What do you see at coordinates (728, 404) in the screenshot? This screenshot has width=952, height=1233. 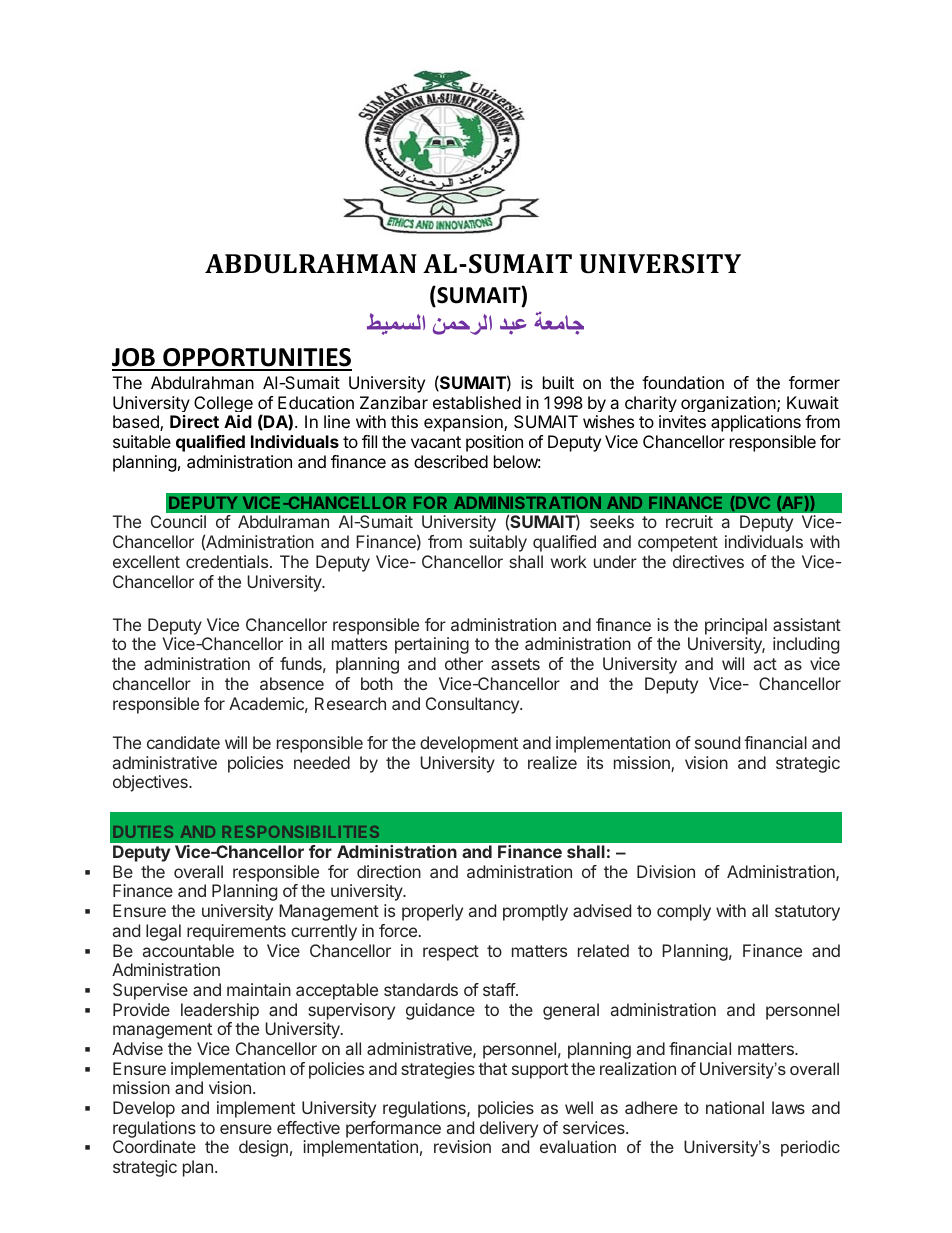 I see `organization` at bounding box center [728, 404].
